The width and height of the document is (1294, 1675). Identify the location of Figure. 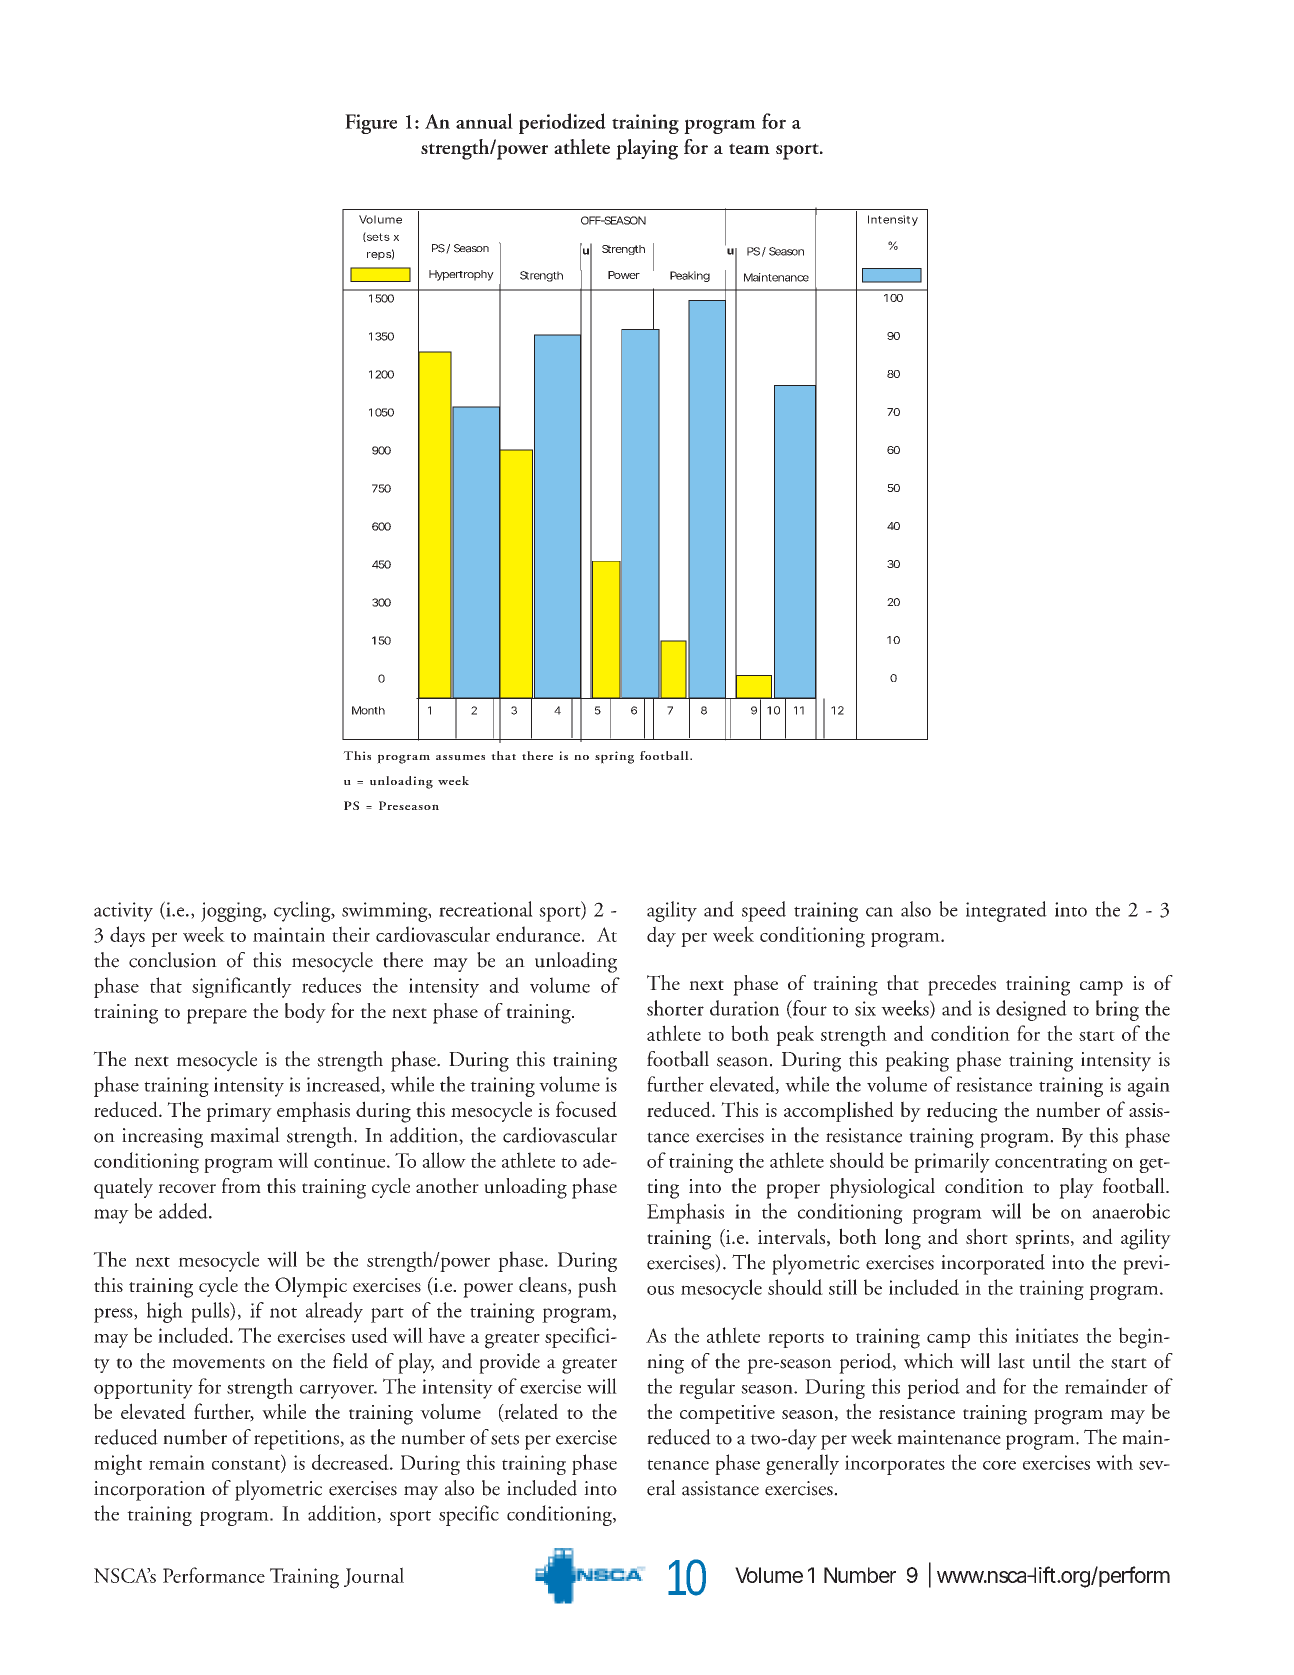
(371, 124).
